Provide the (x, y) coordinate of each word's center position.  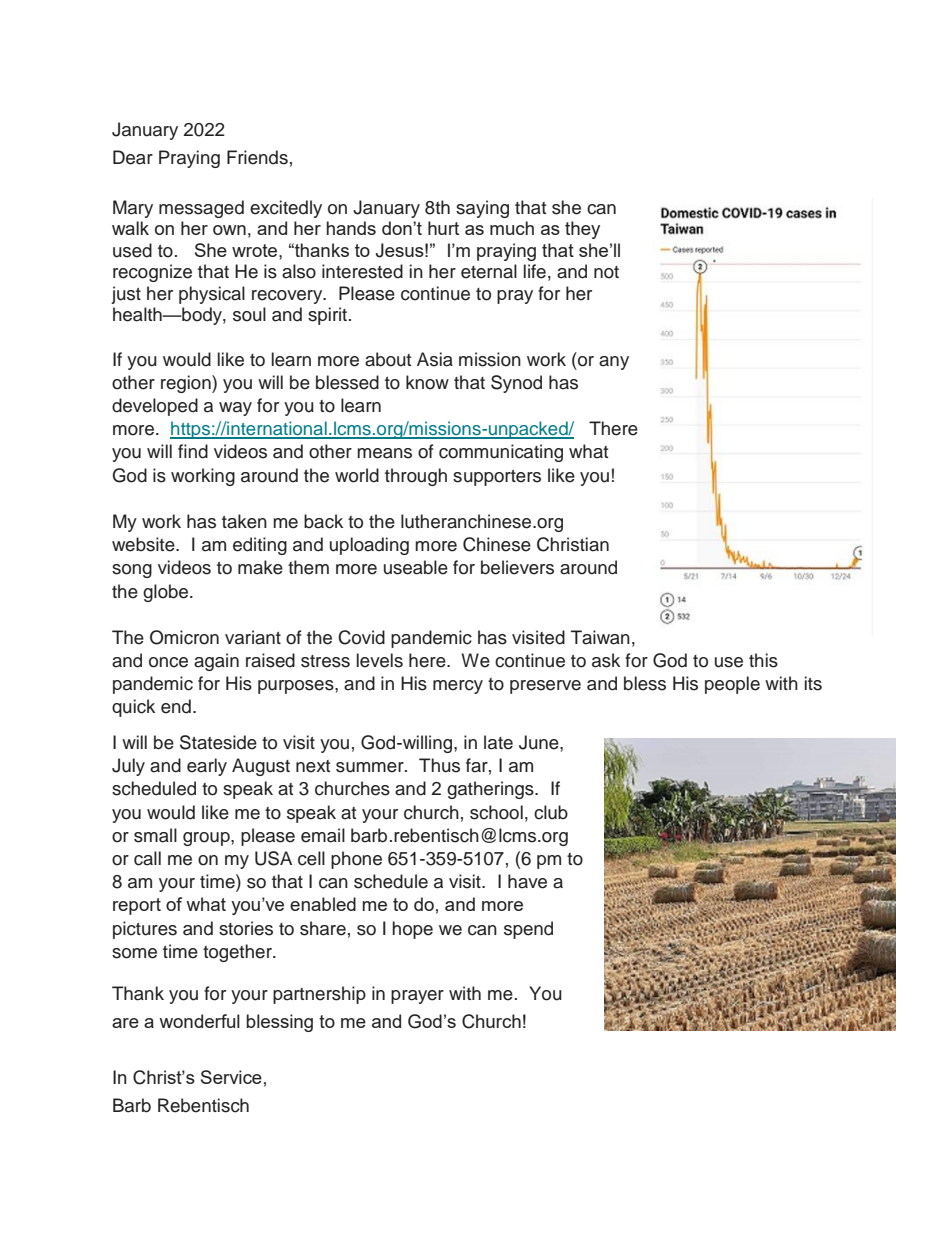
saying (482, 209)
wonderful (199, 1021)
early (207, 767)
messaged (201, 209)
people (732, 685)
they (582, 230)
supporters (497, 478)
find (193, 451)
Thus (439, 765)
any (614, 363)
